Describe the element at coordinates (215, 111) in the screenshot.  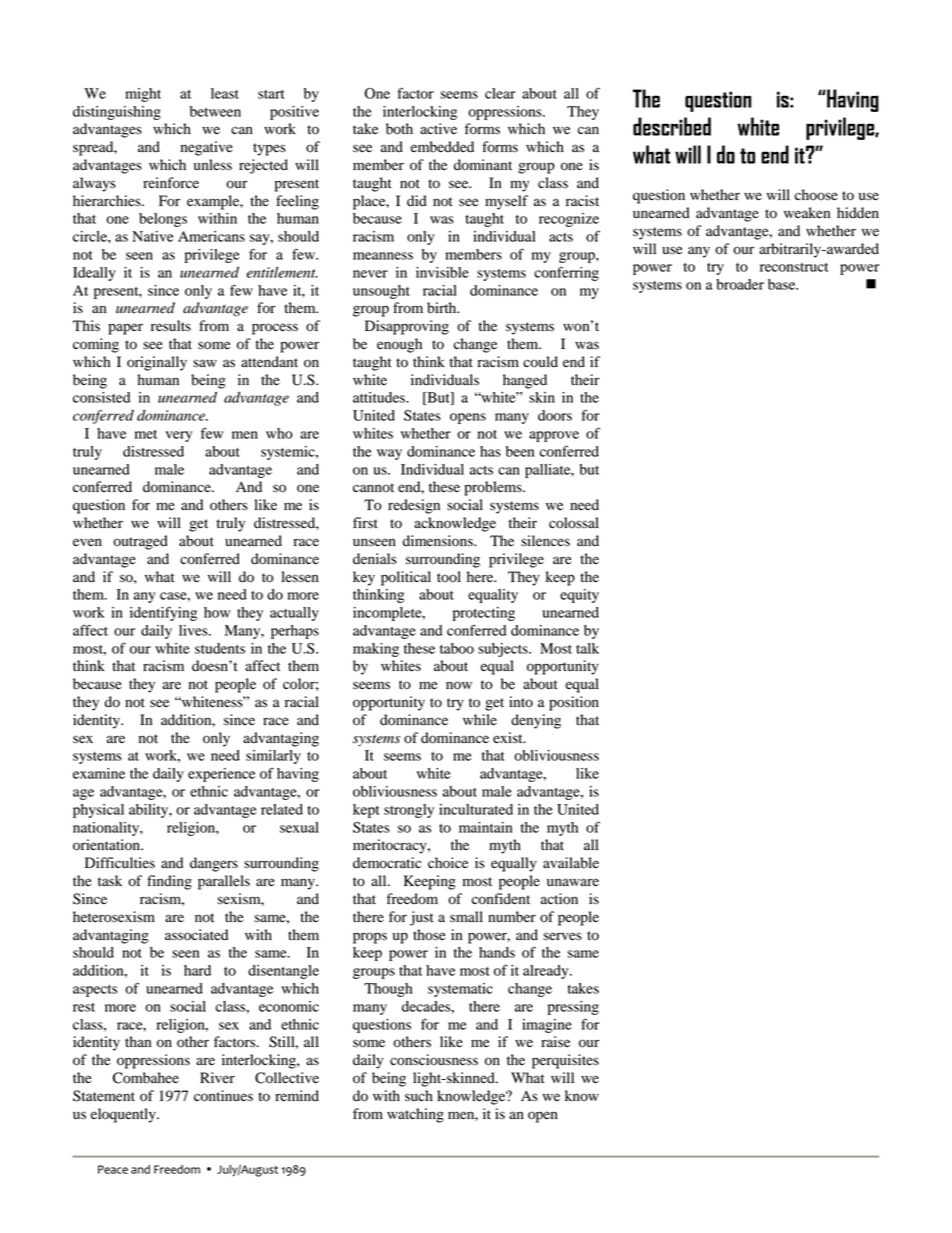
I see `between` at that location.
